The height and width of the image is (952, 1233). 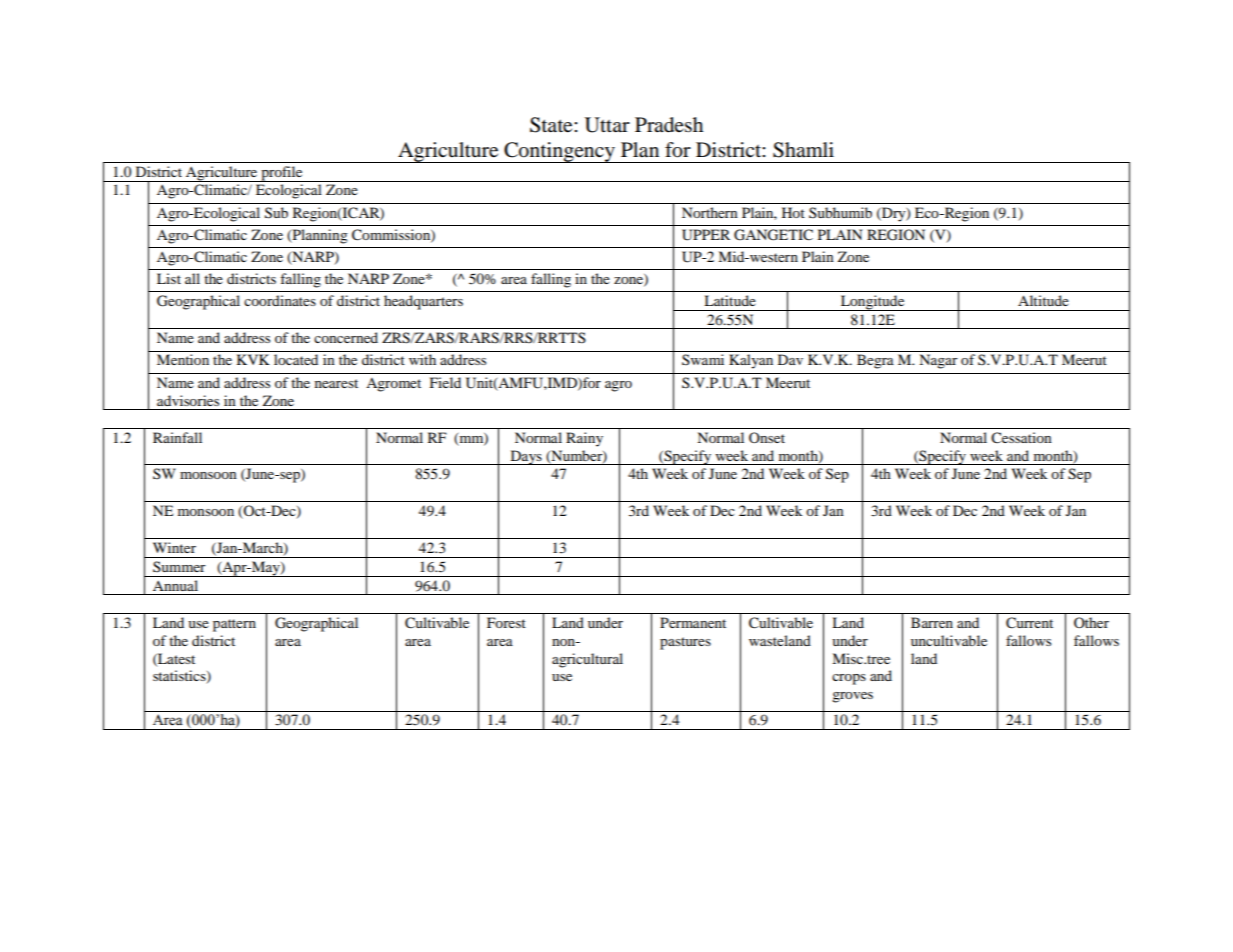 I want to click on statistics, so click(x=180, y=677).
